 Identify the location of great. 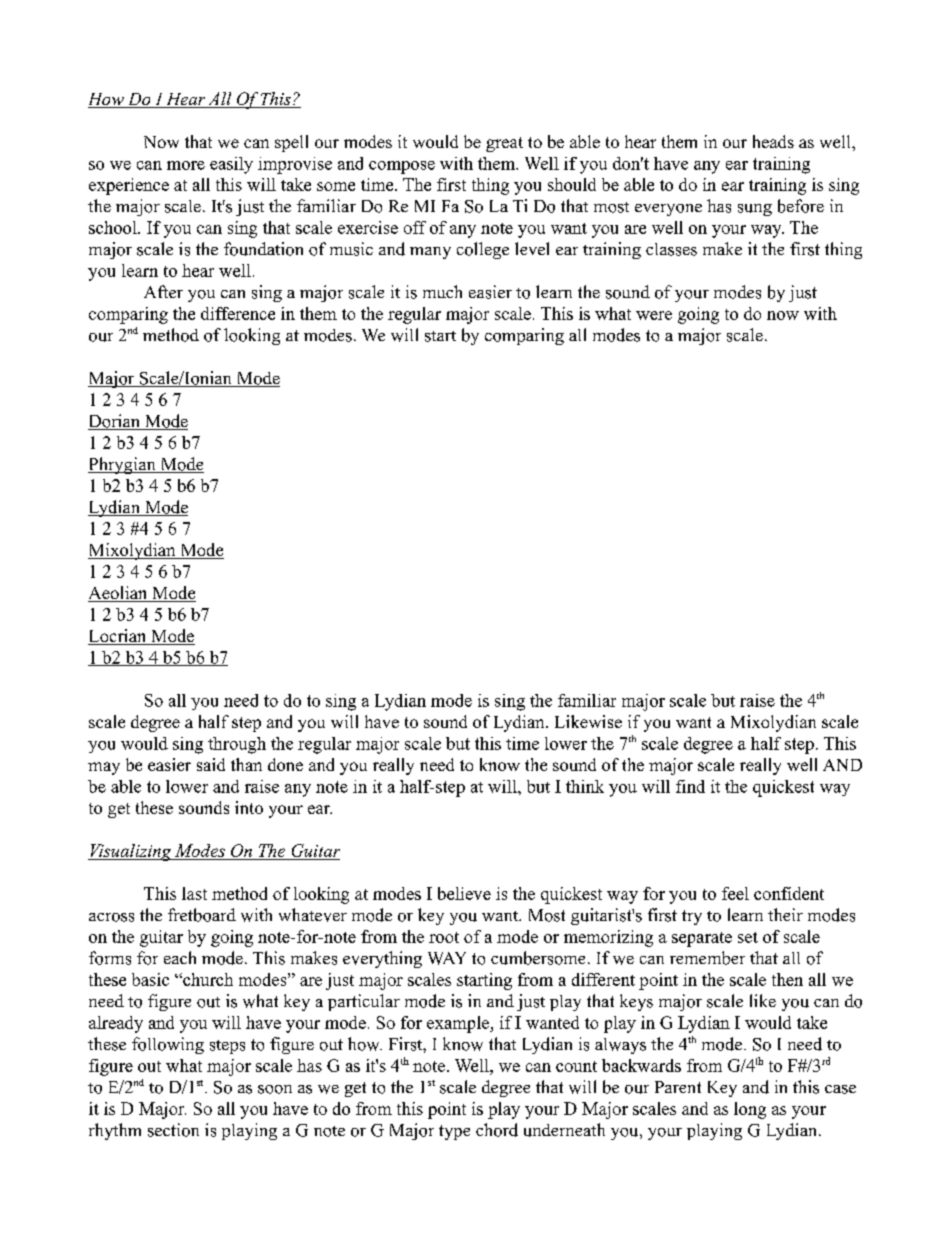
(504, 144).
